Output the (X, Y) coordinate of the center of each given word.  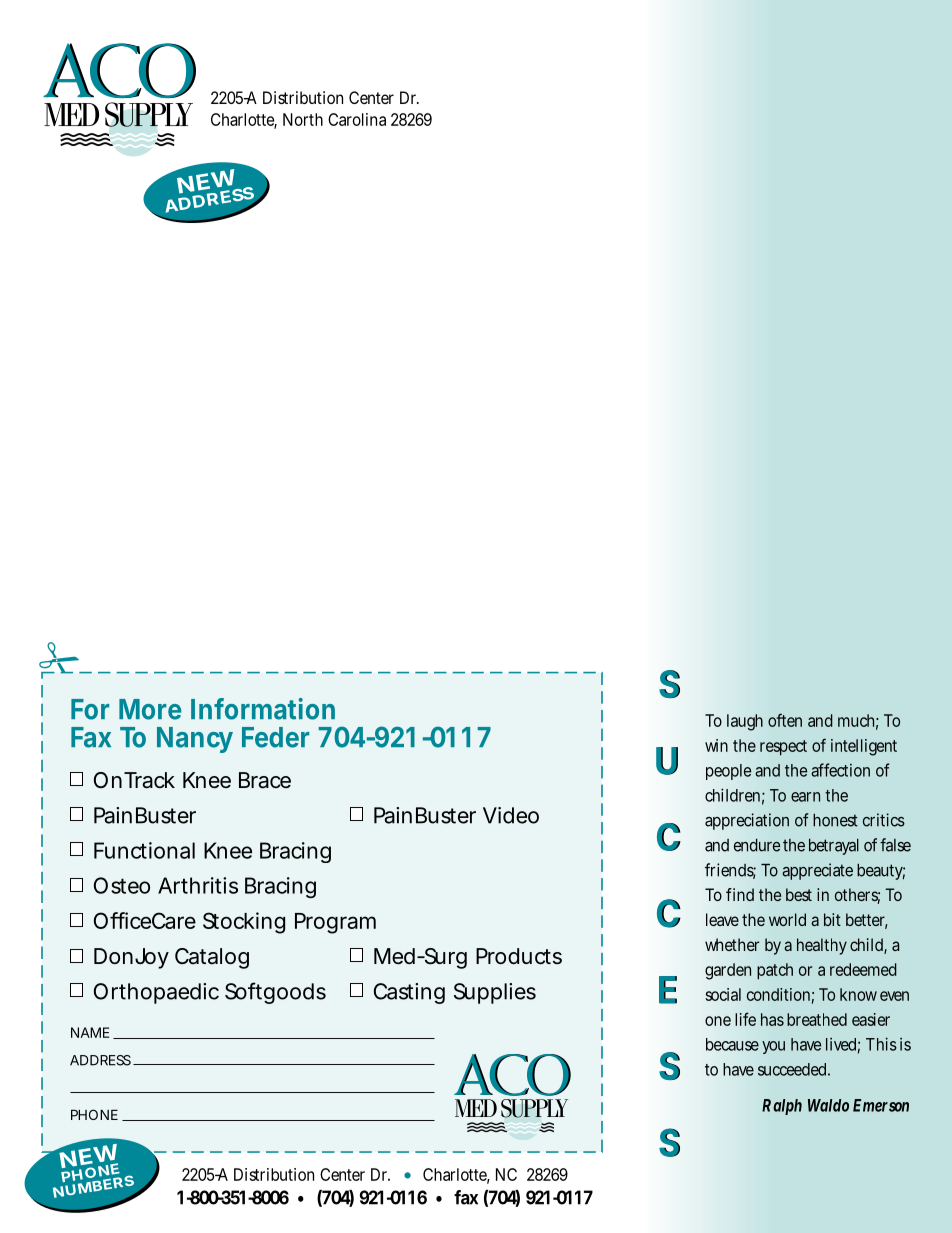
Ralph (782, 1107)
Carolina (357, 119)
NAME (90, 1032)
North (303, 119)
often (785, 720)
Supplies (495, 993)
